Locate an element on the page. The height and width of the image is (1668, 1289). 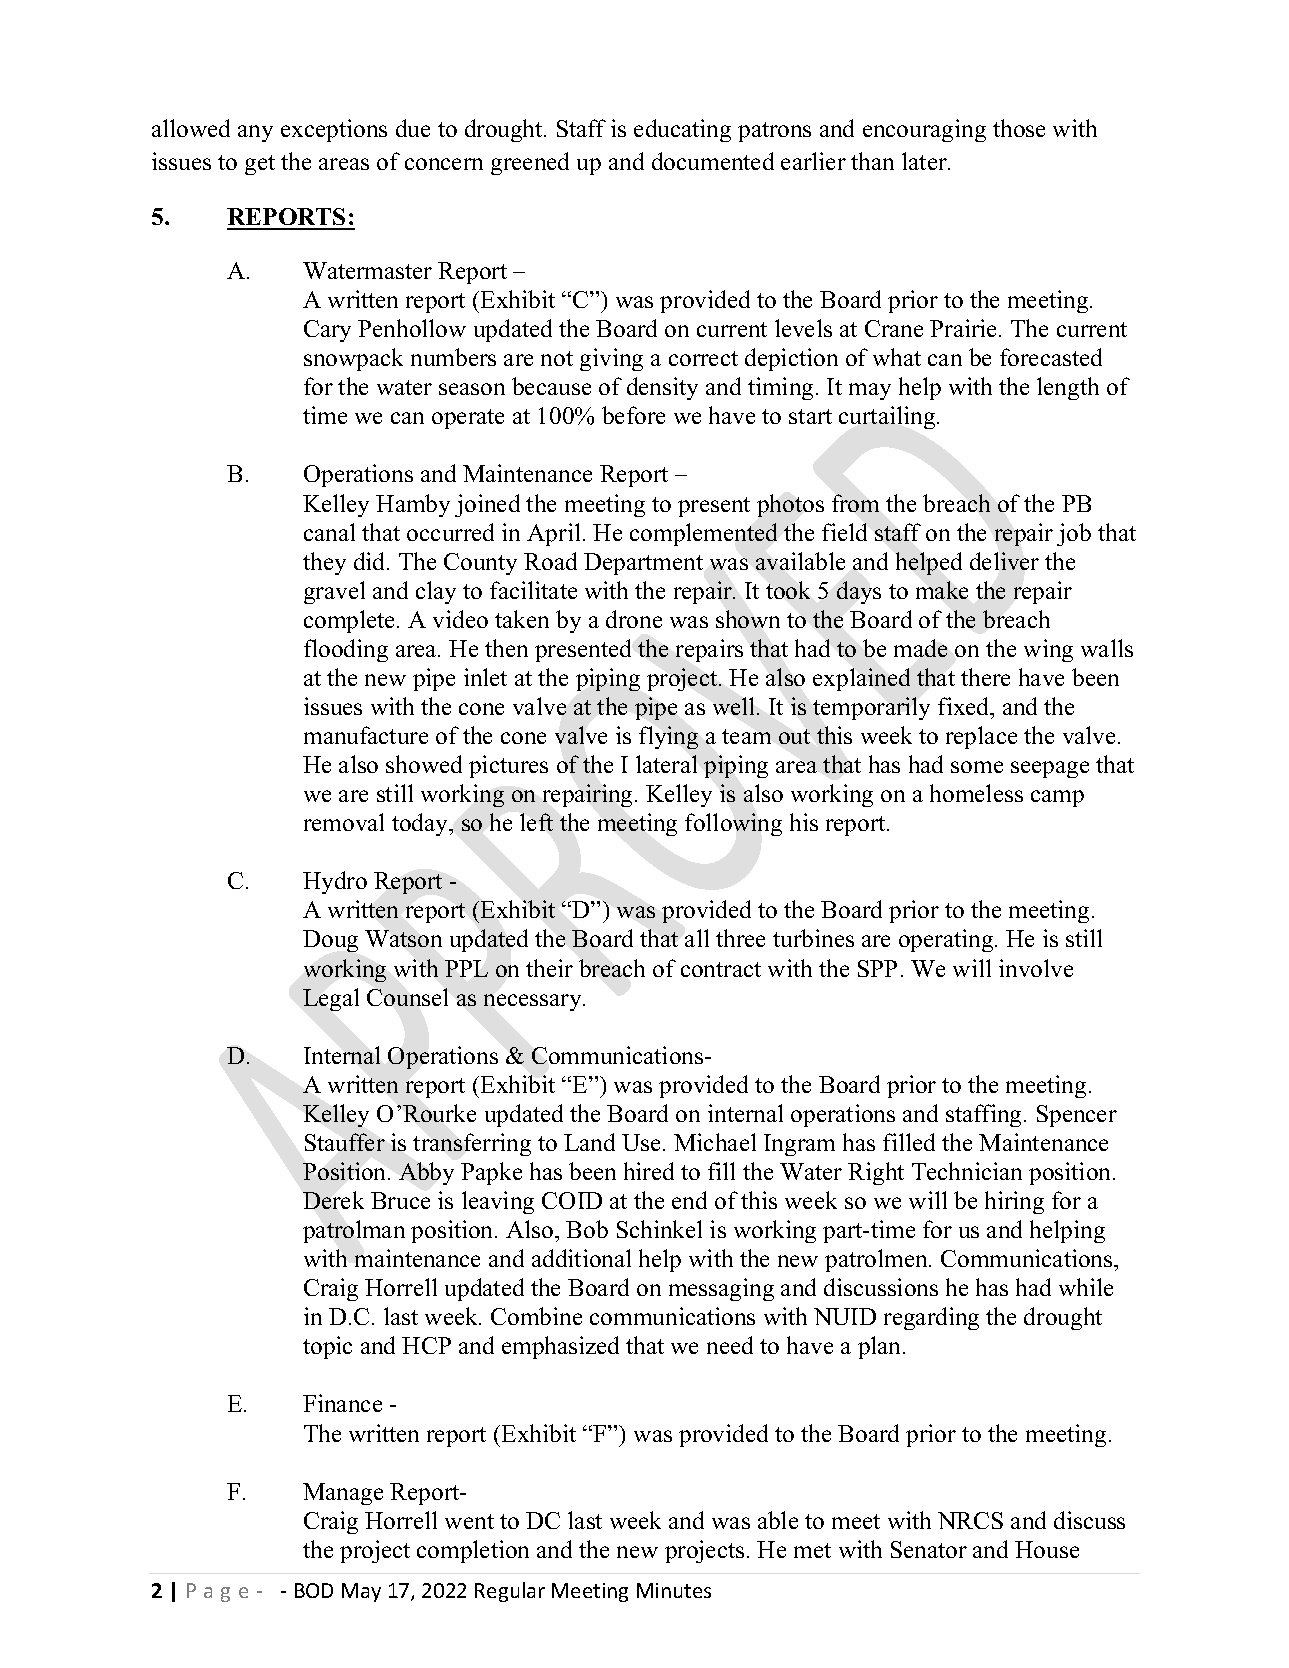
Stauffer is located at coordinates (345, 1142).
